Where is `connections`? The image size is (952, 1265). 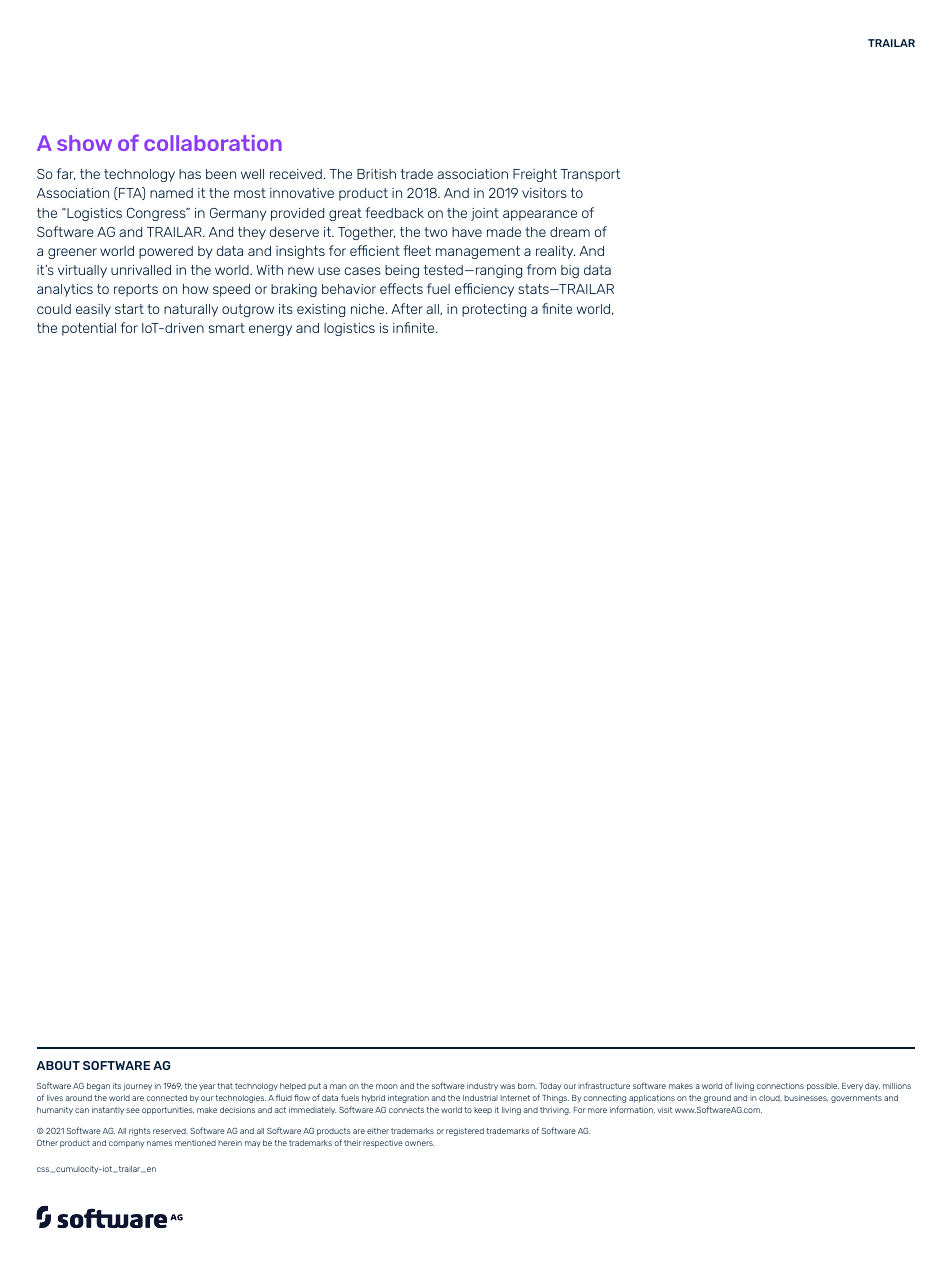 connections is located at coordinates (780, 1086).
